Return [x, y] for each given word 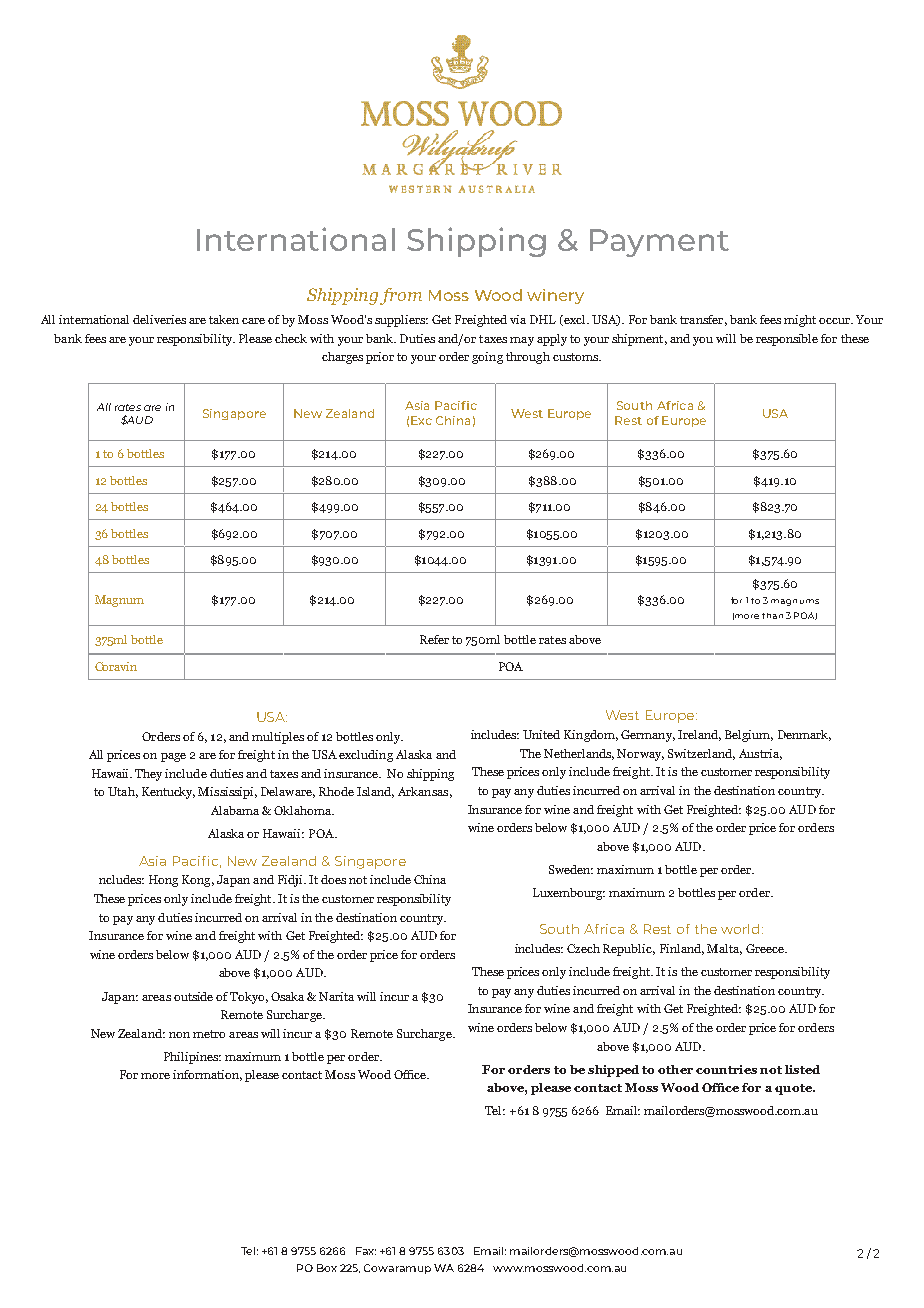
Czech [583, 948]
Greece [766, 948]
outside [193, 996]
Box [327, 1268]
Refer [434, 639]
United [541, 734]
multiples [278, 738]
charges [342, 358]
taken [226, 319]
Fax [366, 1251]
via [518, 319]
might [800, 321]
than [772, 616]
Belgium [749, 736]
